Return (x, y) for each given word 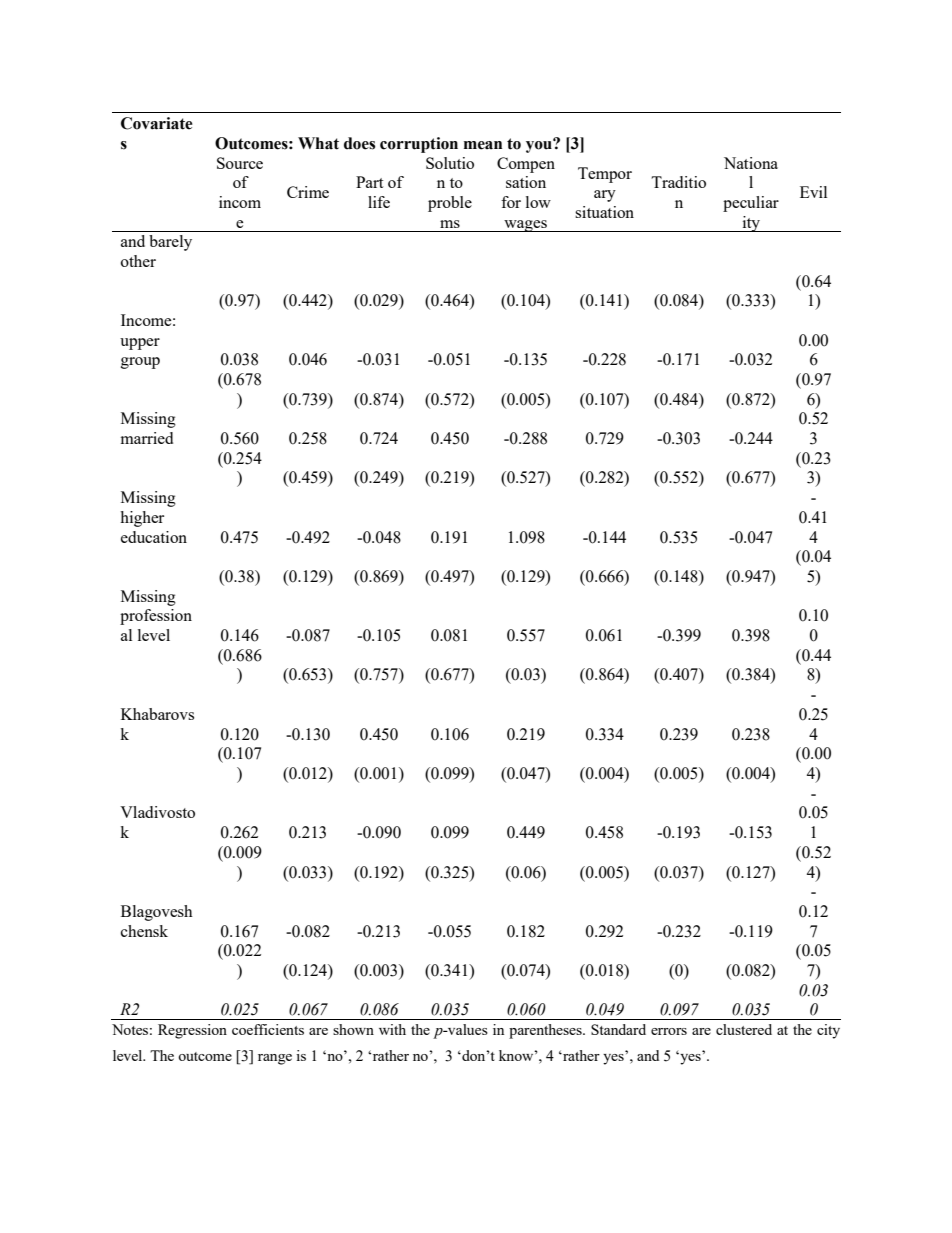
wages (525, 226)
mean (483, 145)
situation (604, 212)
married (147, 438)
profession (156, 617)
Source (240, 163)
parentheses (546, 1031)
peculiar (751, 204)
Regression (192, 1031)
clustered (744, 1029)
